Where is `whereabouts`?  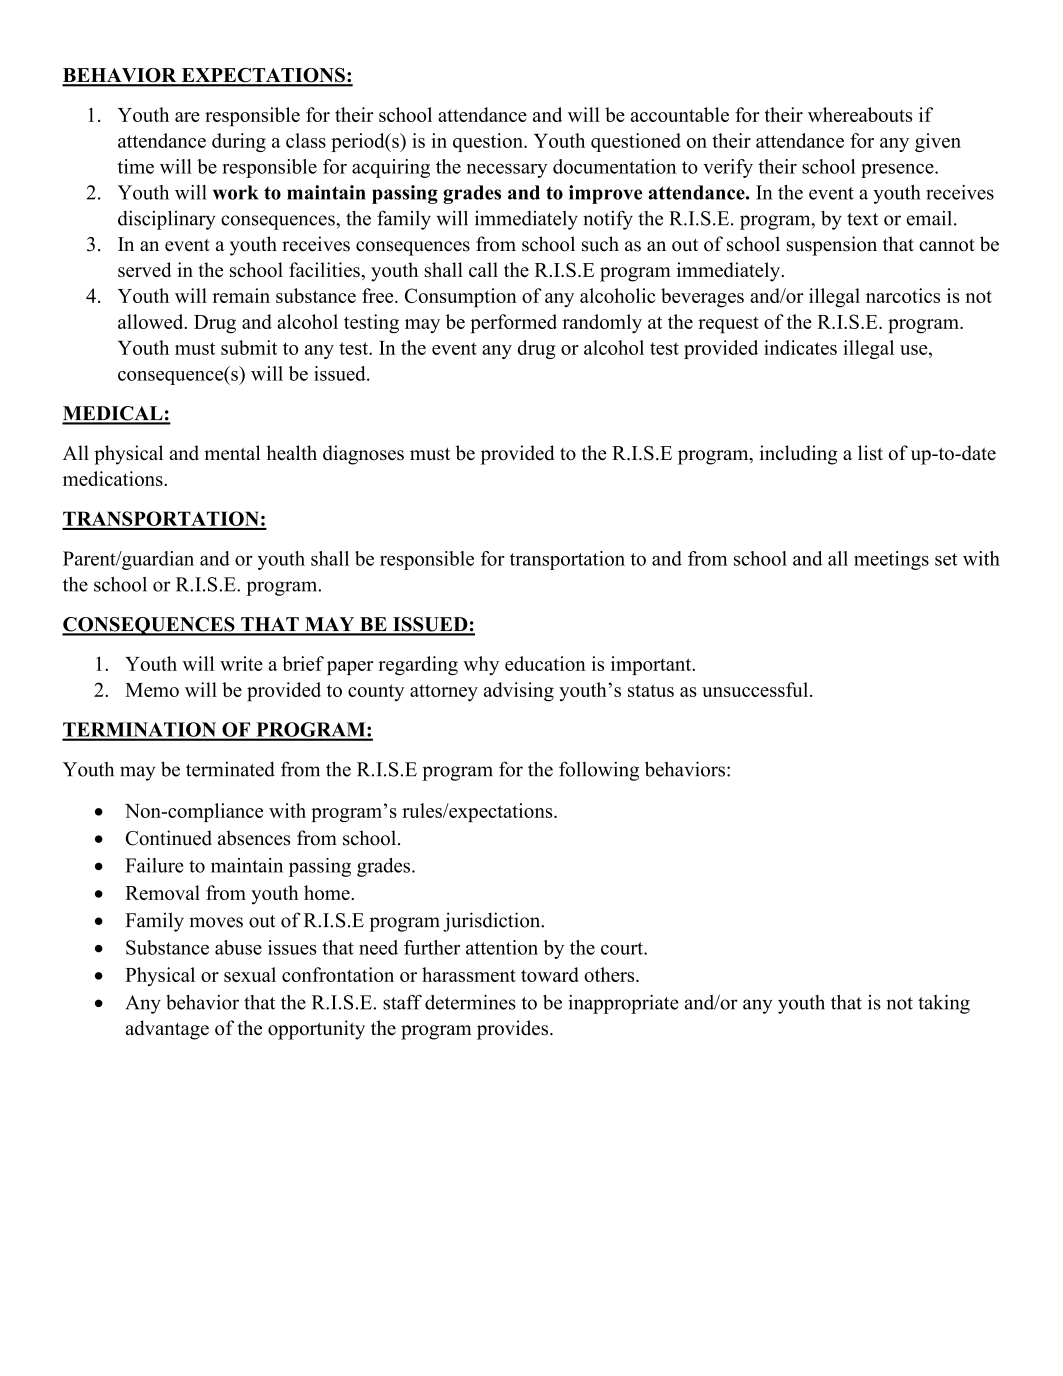
whereabouts is located at coordinates (860, 114).
